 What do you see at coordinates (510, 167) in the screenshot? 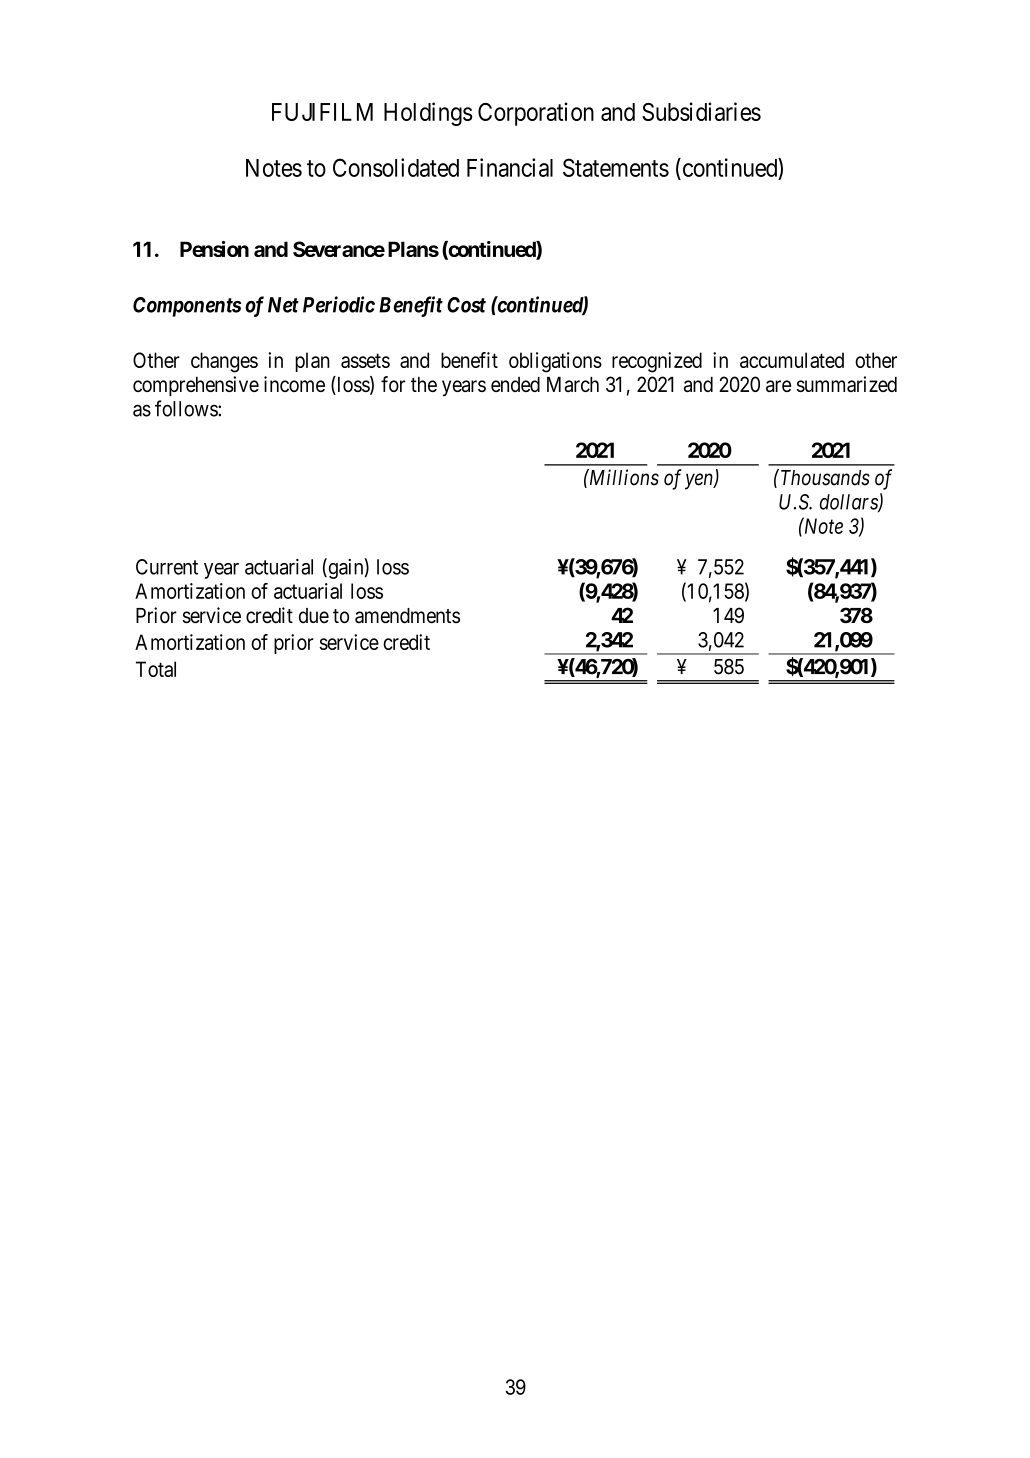
I see `Financial` at bounding box center [510, 167].
